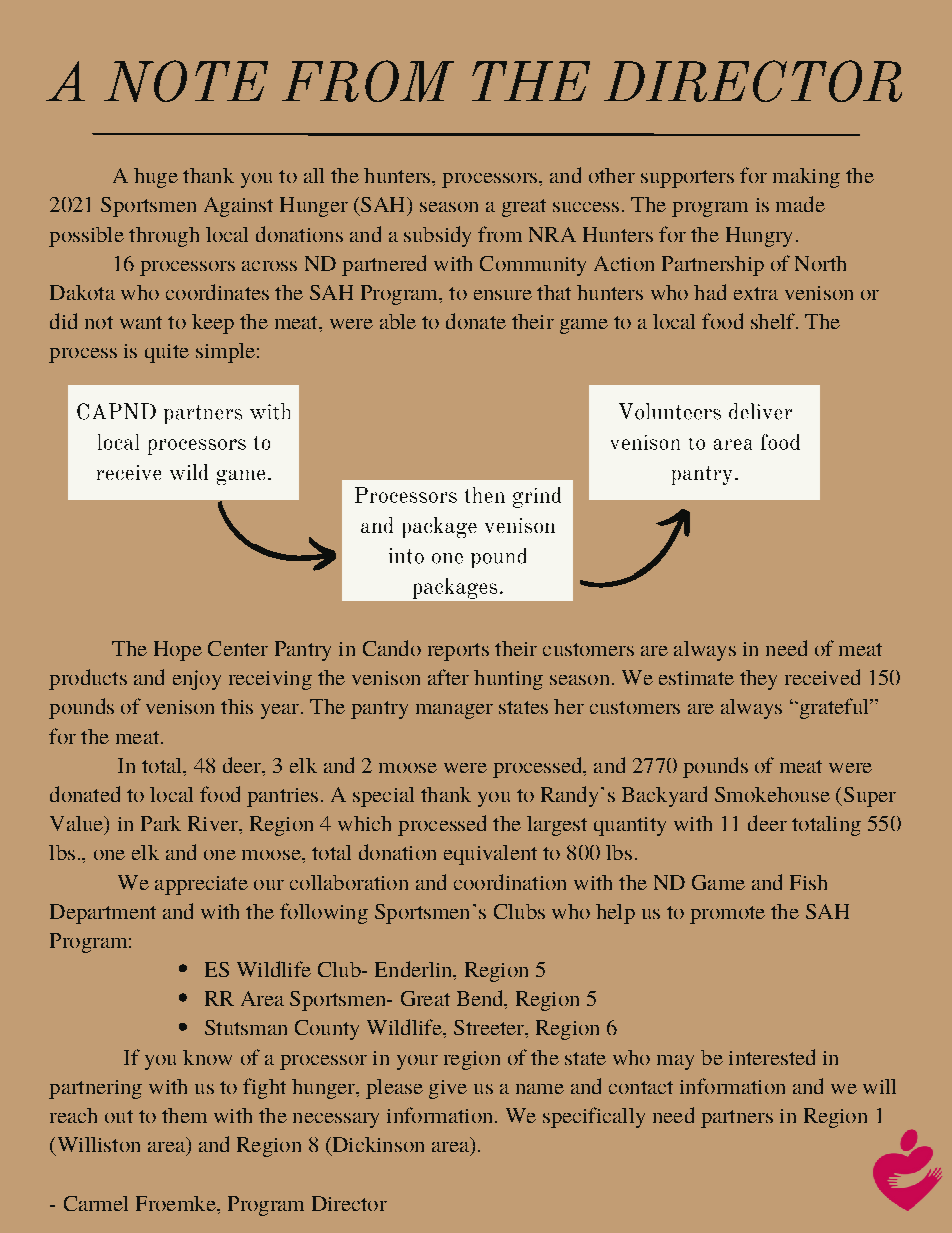  What do you see at coordinates (167, 353) in the screenshot?
I see `quite` at bounding box center [167, 353].
